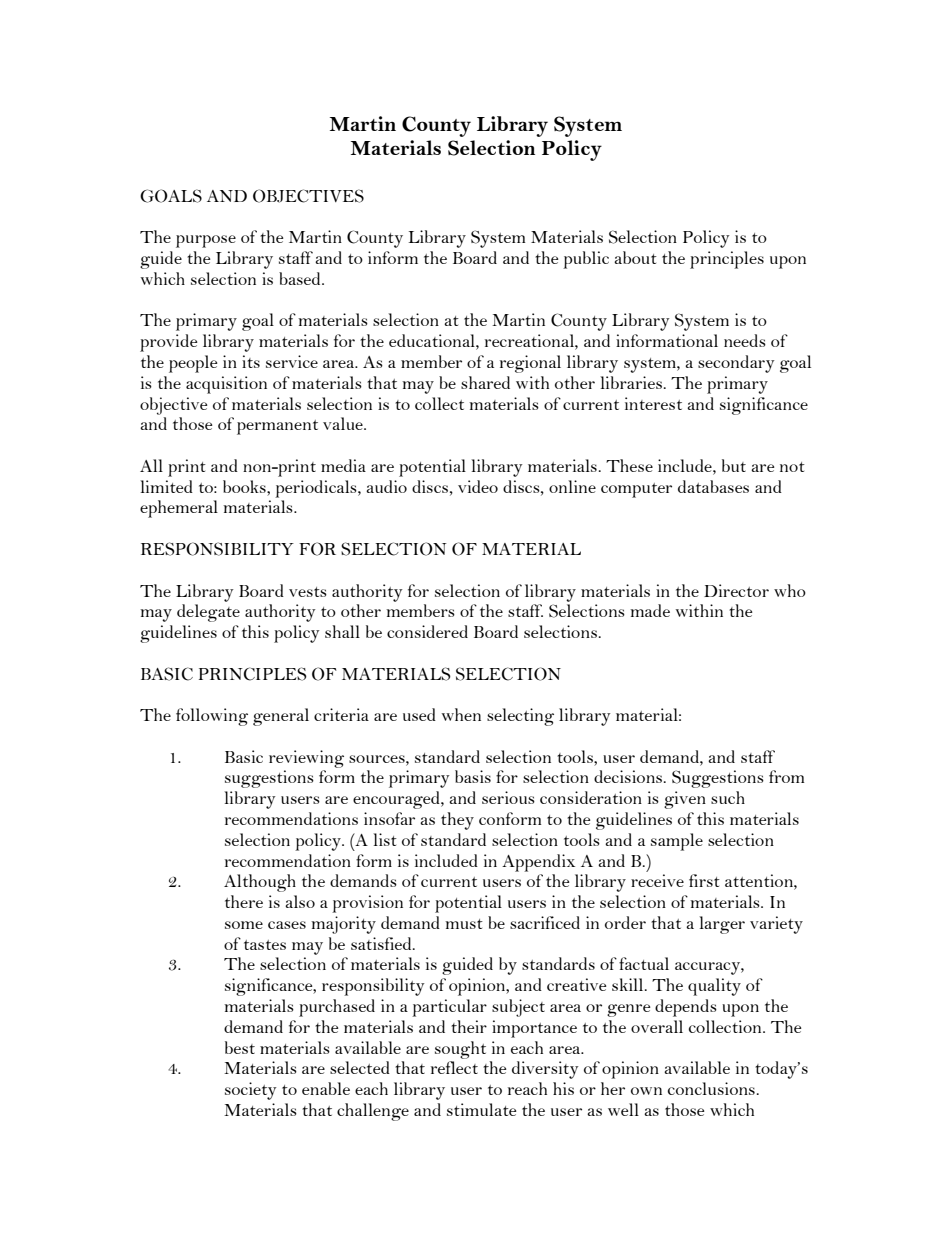 This screenshot has height=1233, width=952. I want to click on following, so click(212, 717).
